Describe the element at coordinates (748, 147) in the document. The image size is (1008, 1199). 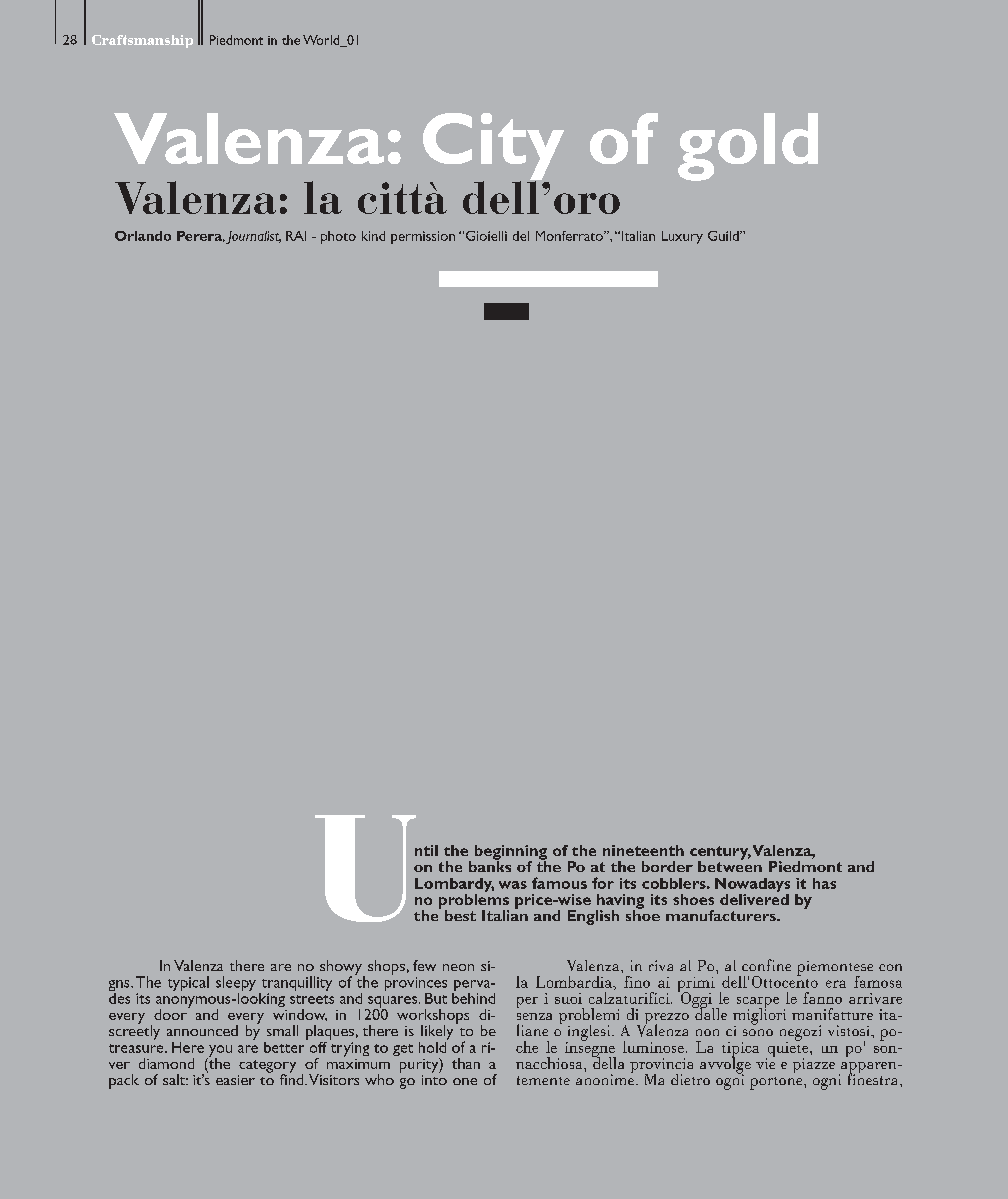
I see `gold` at that location.
